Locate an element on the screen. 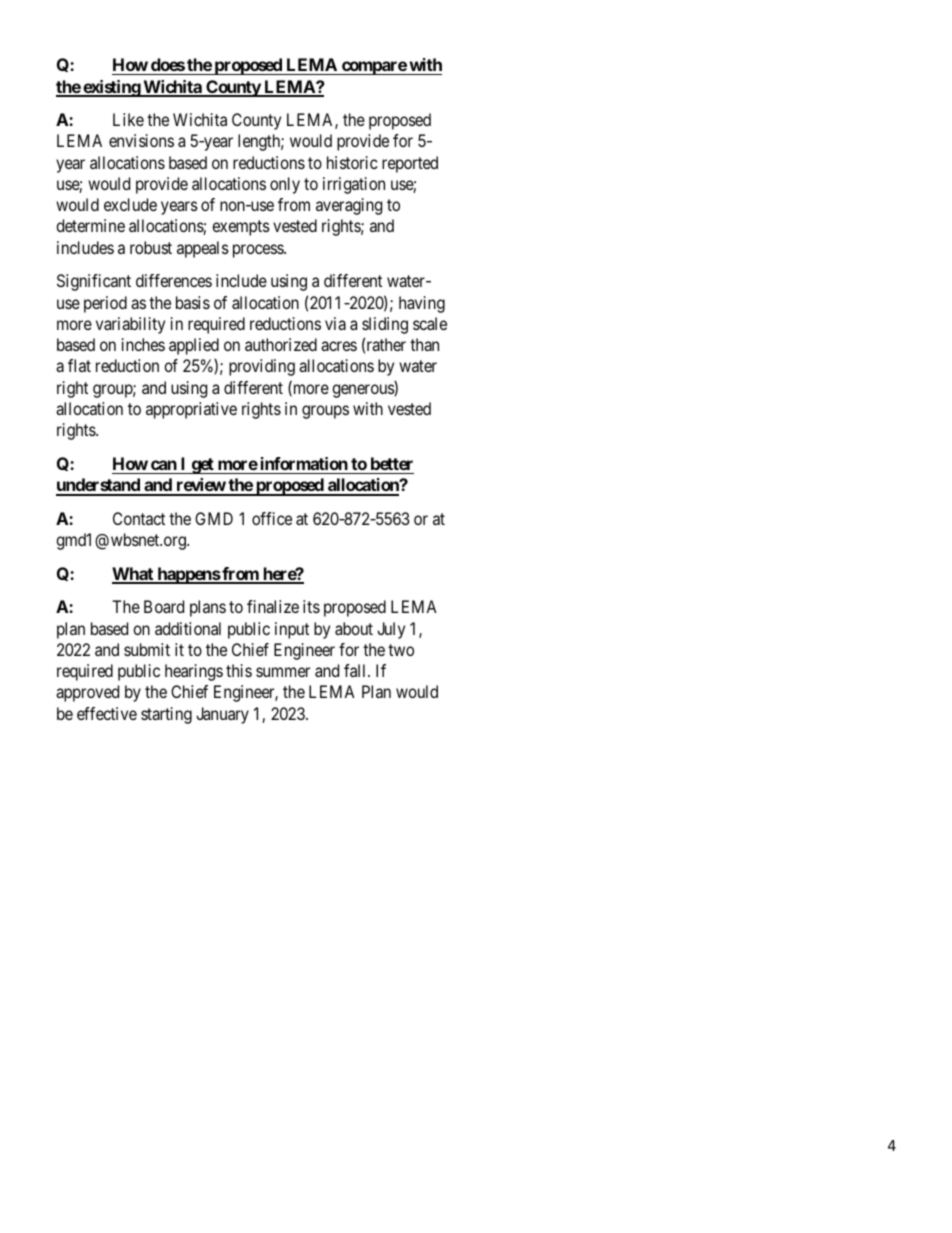  this is located at coordinates (239, 670).
